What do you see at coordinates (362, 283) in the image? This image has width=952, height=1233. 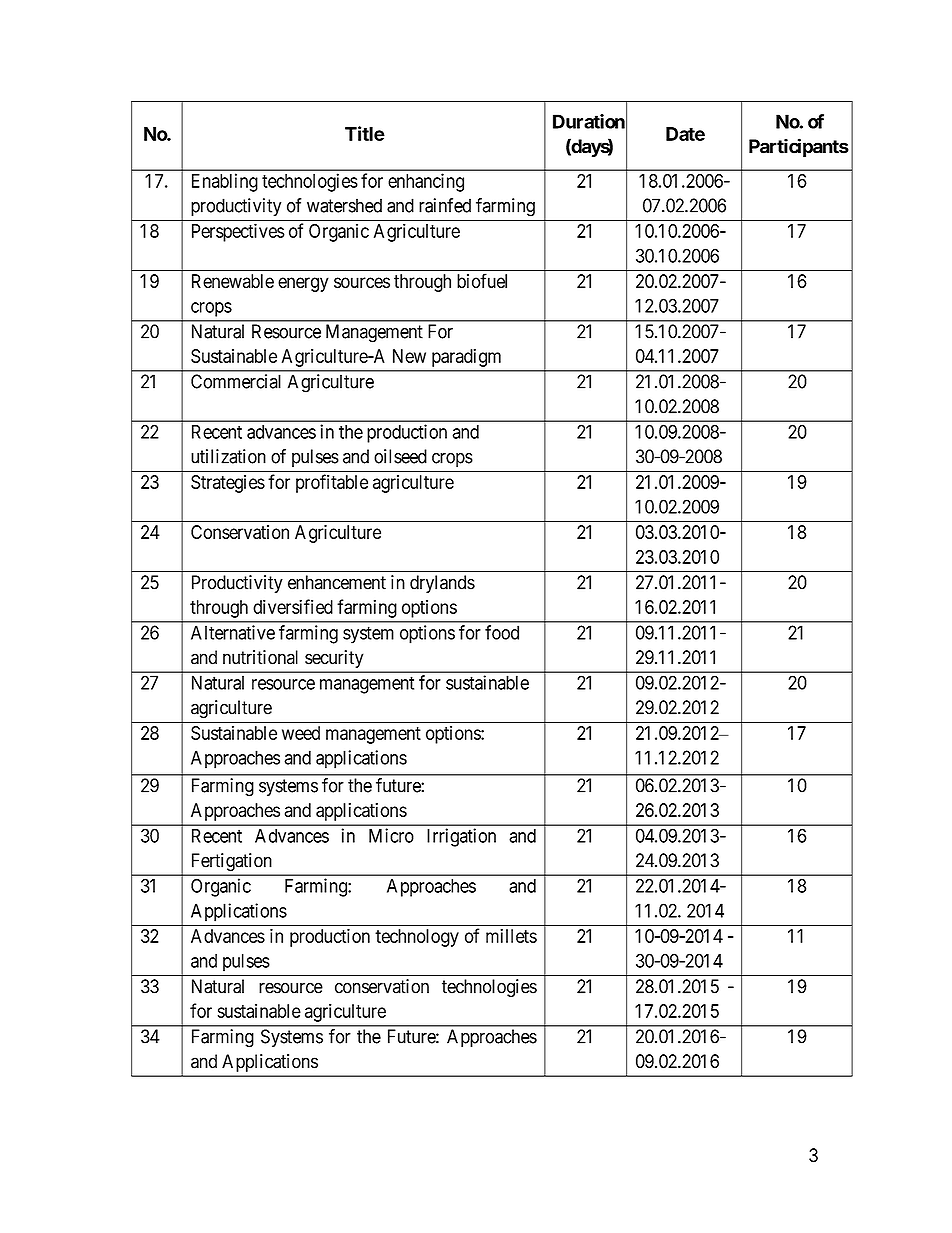 I see `sources` at bounding box center [362, 283].
